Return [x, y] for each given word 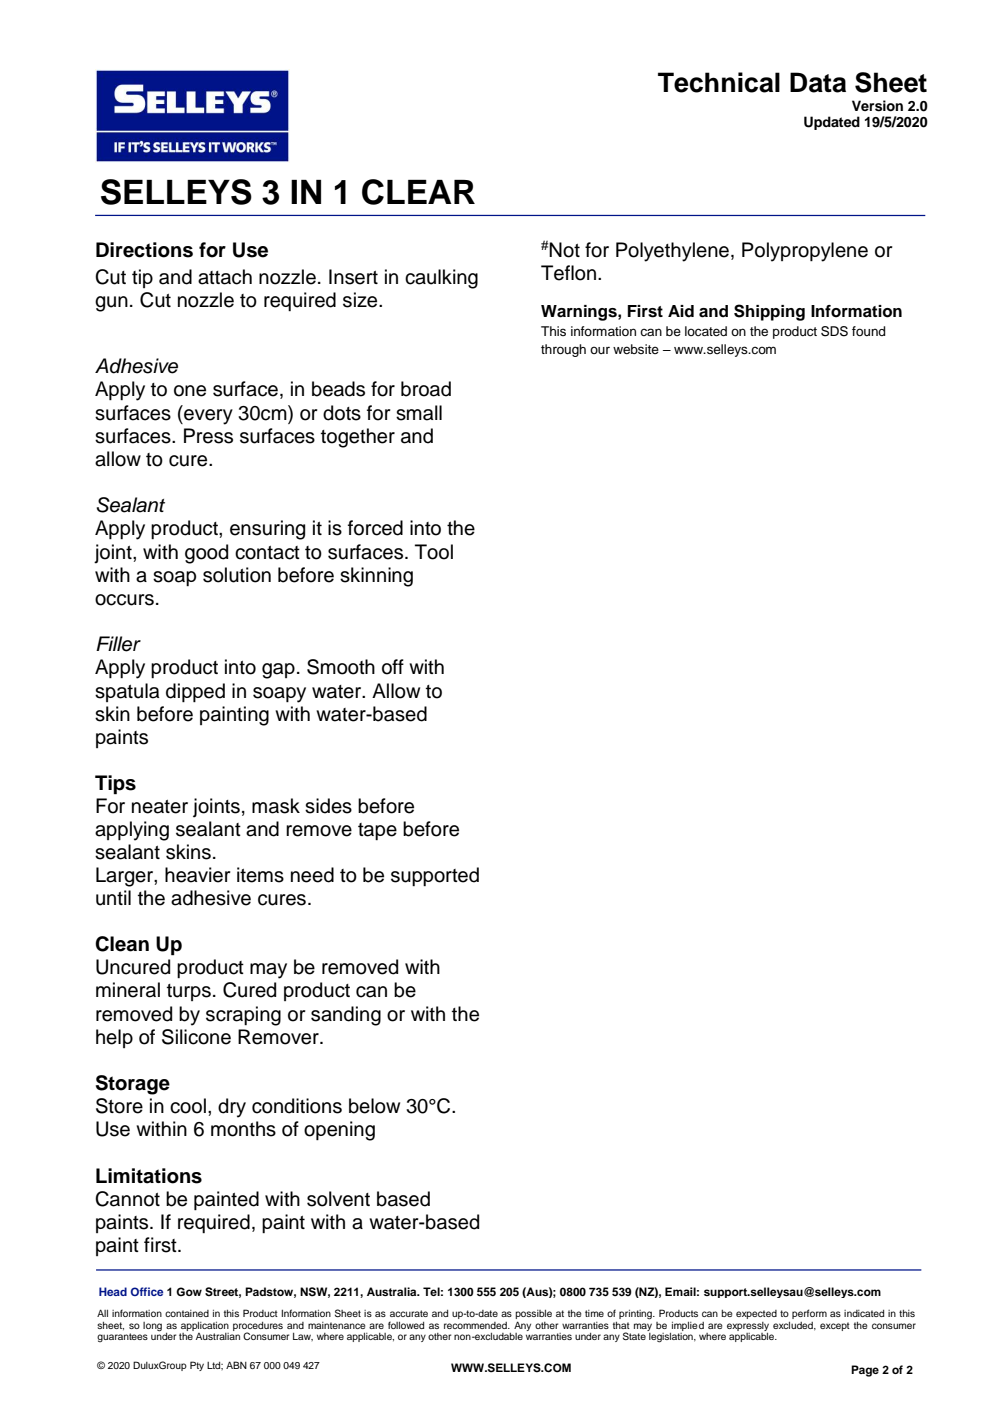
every [207, 417]
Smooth [341, 667]
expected [756, 1314]
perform [809, 1314]
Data [818, 82]
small [419, 413]
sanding [346, 1016]
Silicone [196, 1037]
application [205, 1326]
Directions [144, 250]
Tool [434, 552]
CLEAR [418, 192]
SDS [834, 331]
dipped [195, 692]
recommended [476, 1325]
